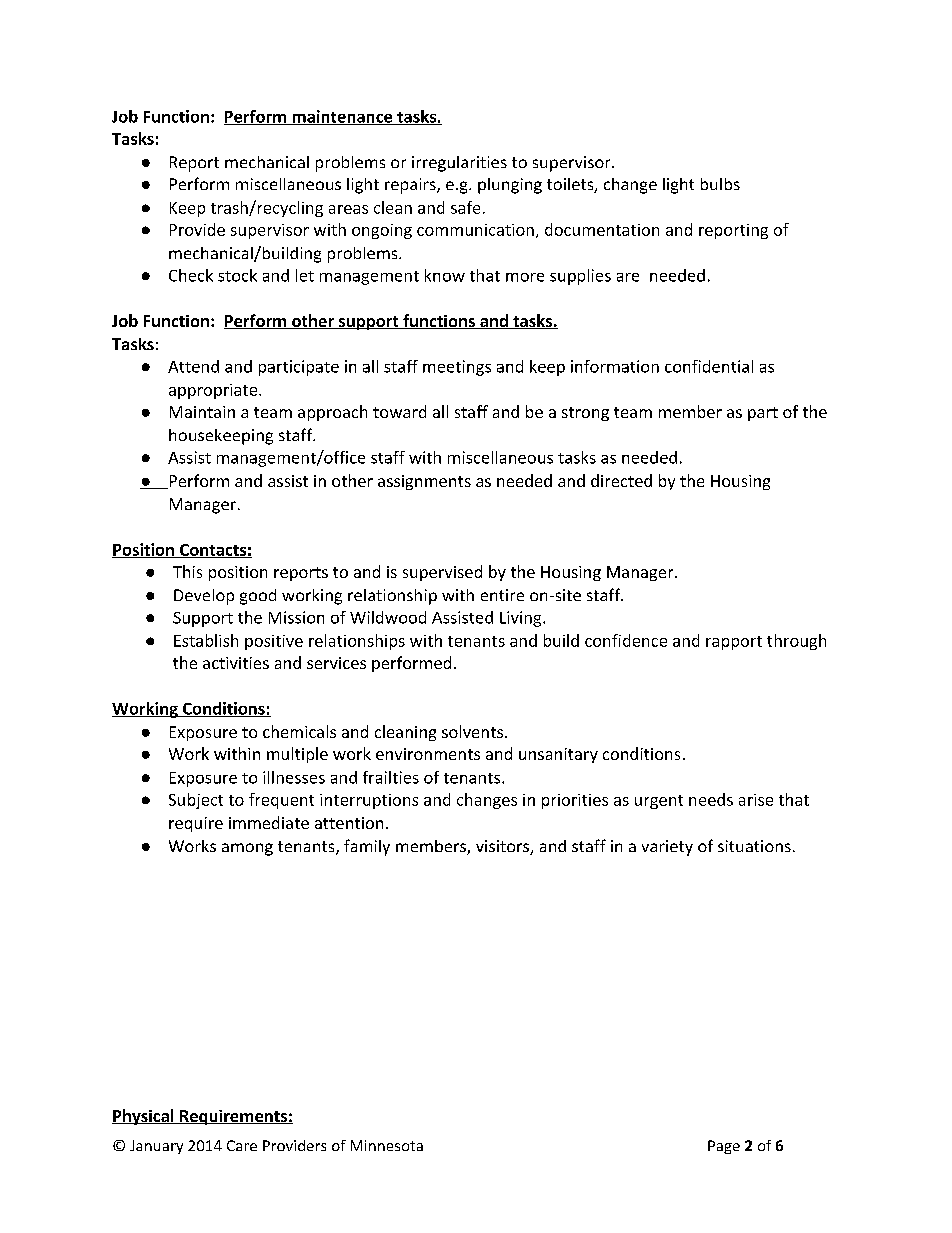 Image resolution: width=952 pixels, height=1233 pixels. What do you see at coordinates (711, 799) in the screenshot?
I see `needs` at bounding box center [711, 799].
